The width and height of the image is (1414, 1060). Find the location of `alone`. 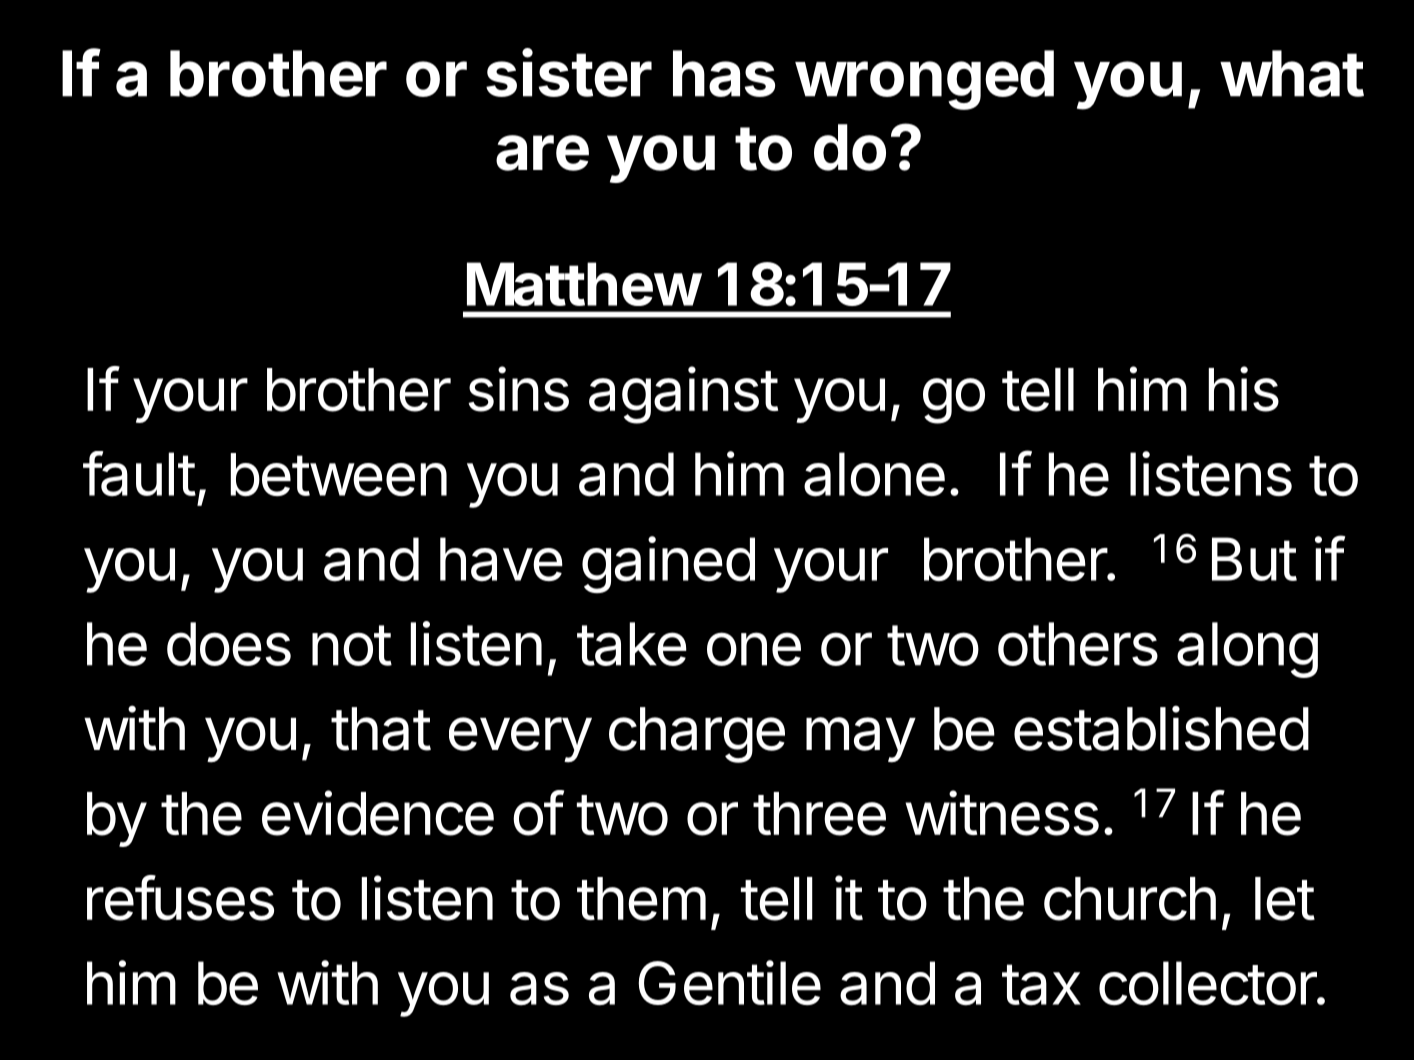

alone is located at coordinates (874, 474).
